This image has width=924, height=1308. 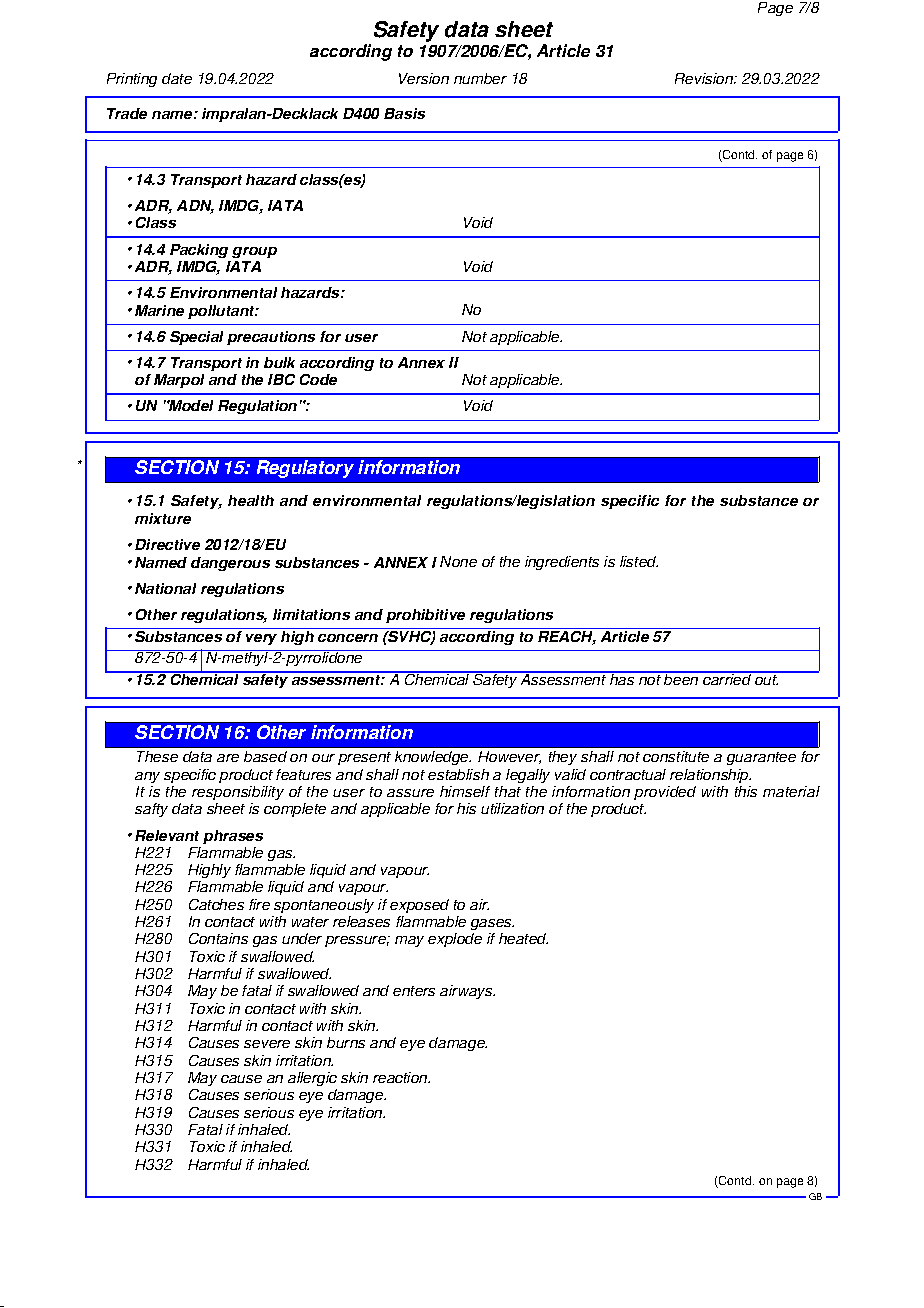 What do you see at coordinates (281, 379) in the image?
I see `IBC` at bounding box center [281, 379].
